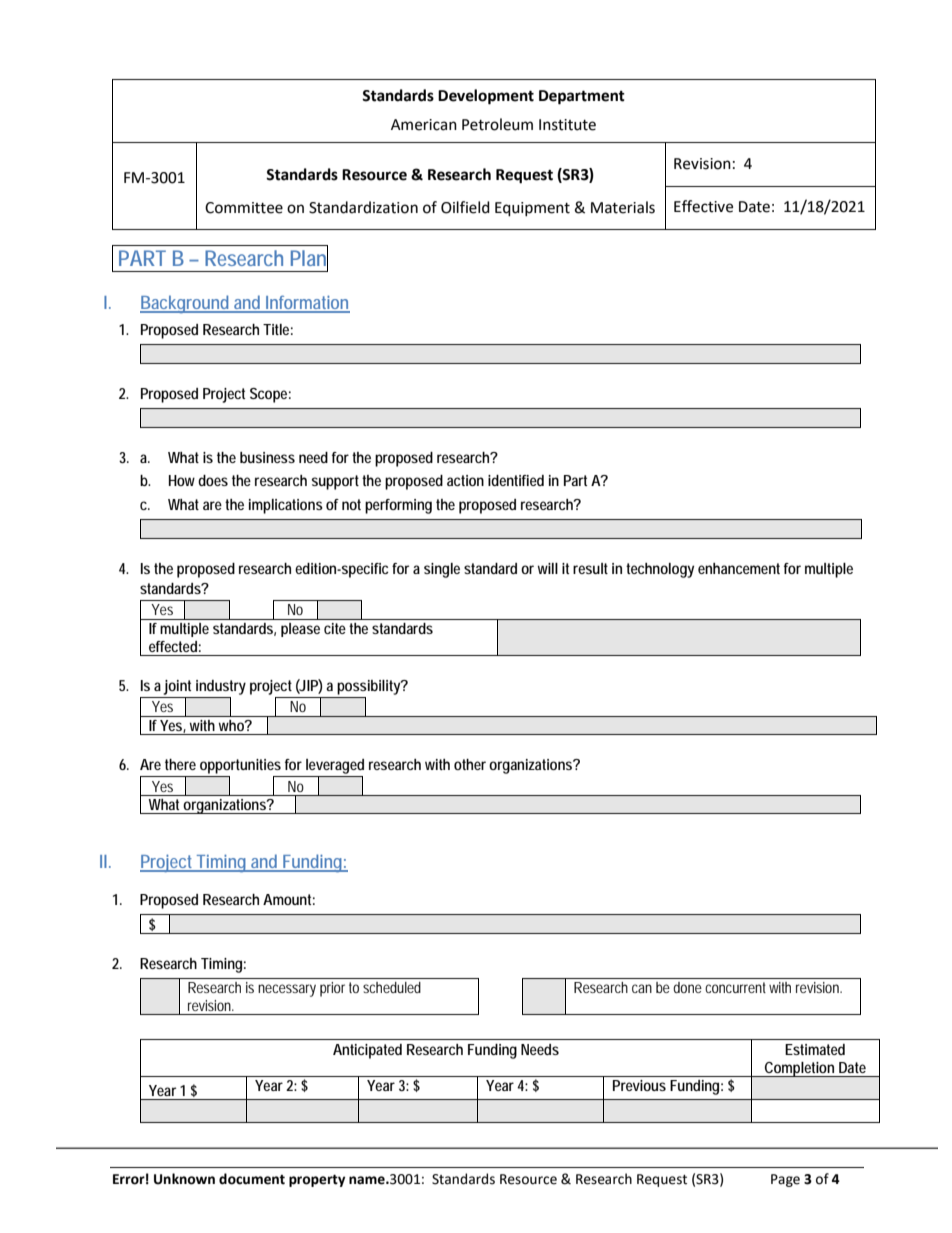 This page has height=1233, width=952. What do you see at coordinates (703, 206) in the page?
I see `Effective` at bounding box center [703, 206].
